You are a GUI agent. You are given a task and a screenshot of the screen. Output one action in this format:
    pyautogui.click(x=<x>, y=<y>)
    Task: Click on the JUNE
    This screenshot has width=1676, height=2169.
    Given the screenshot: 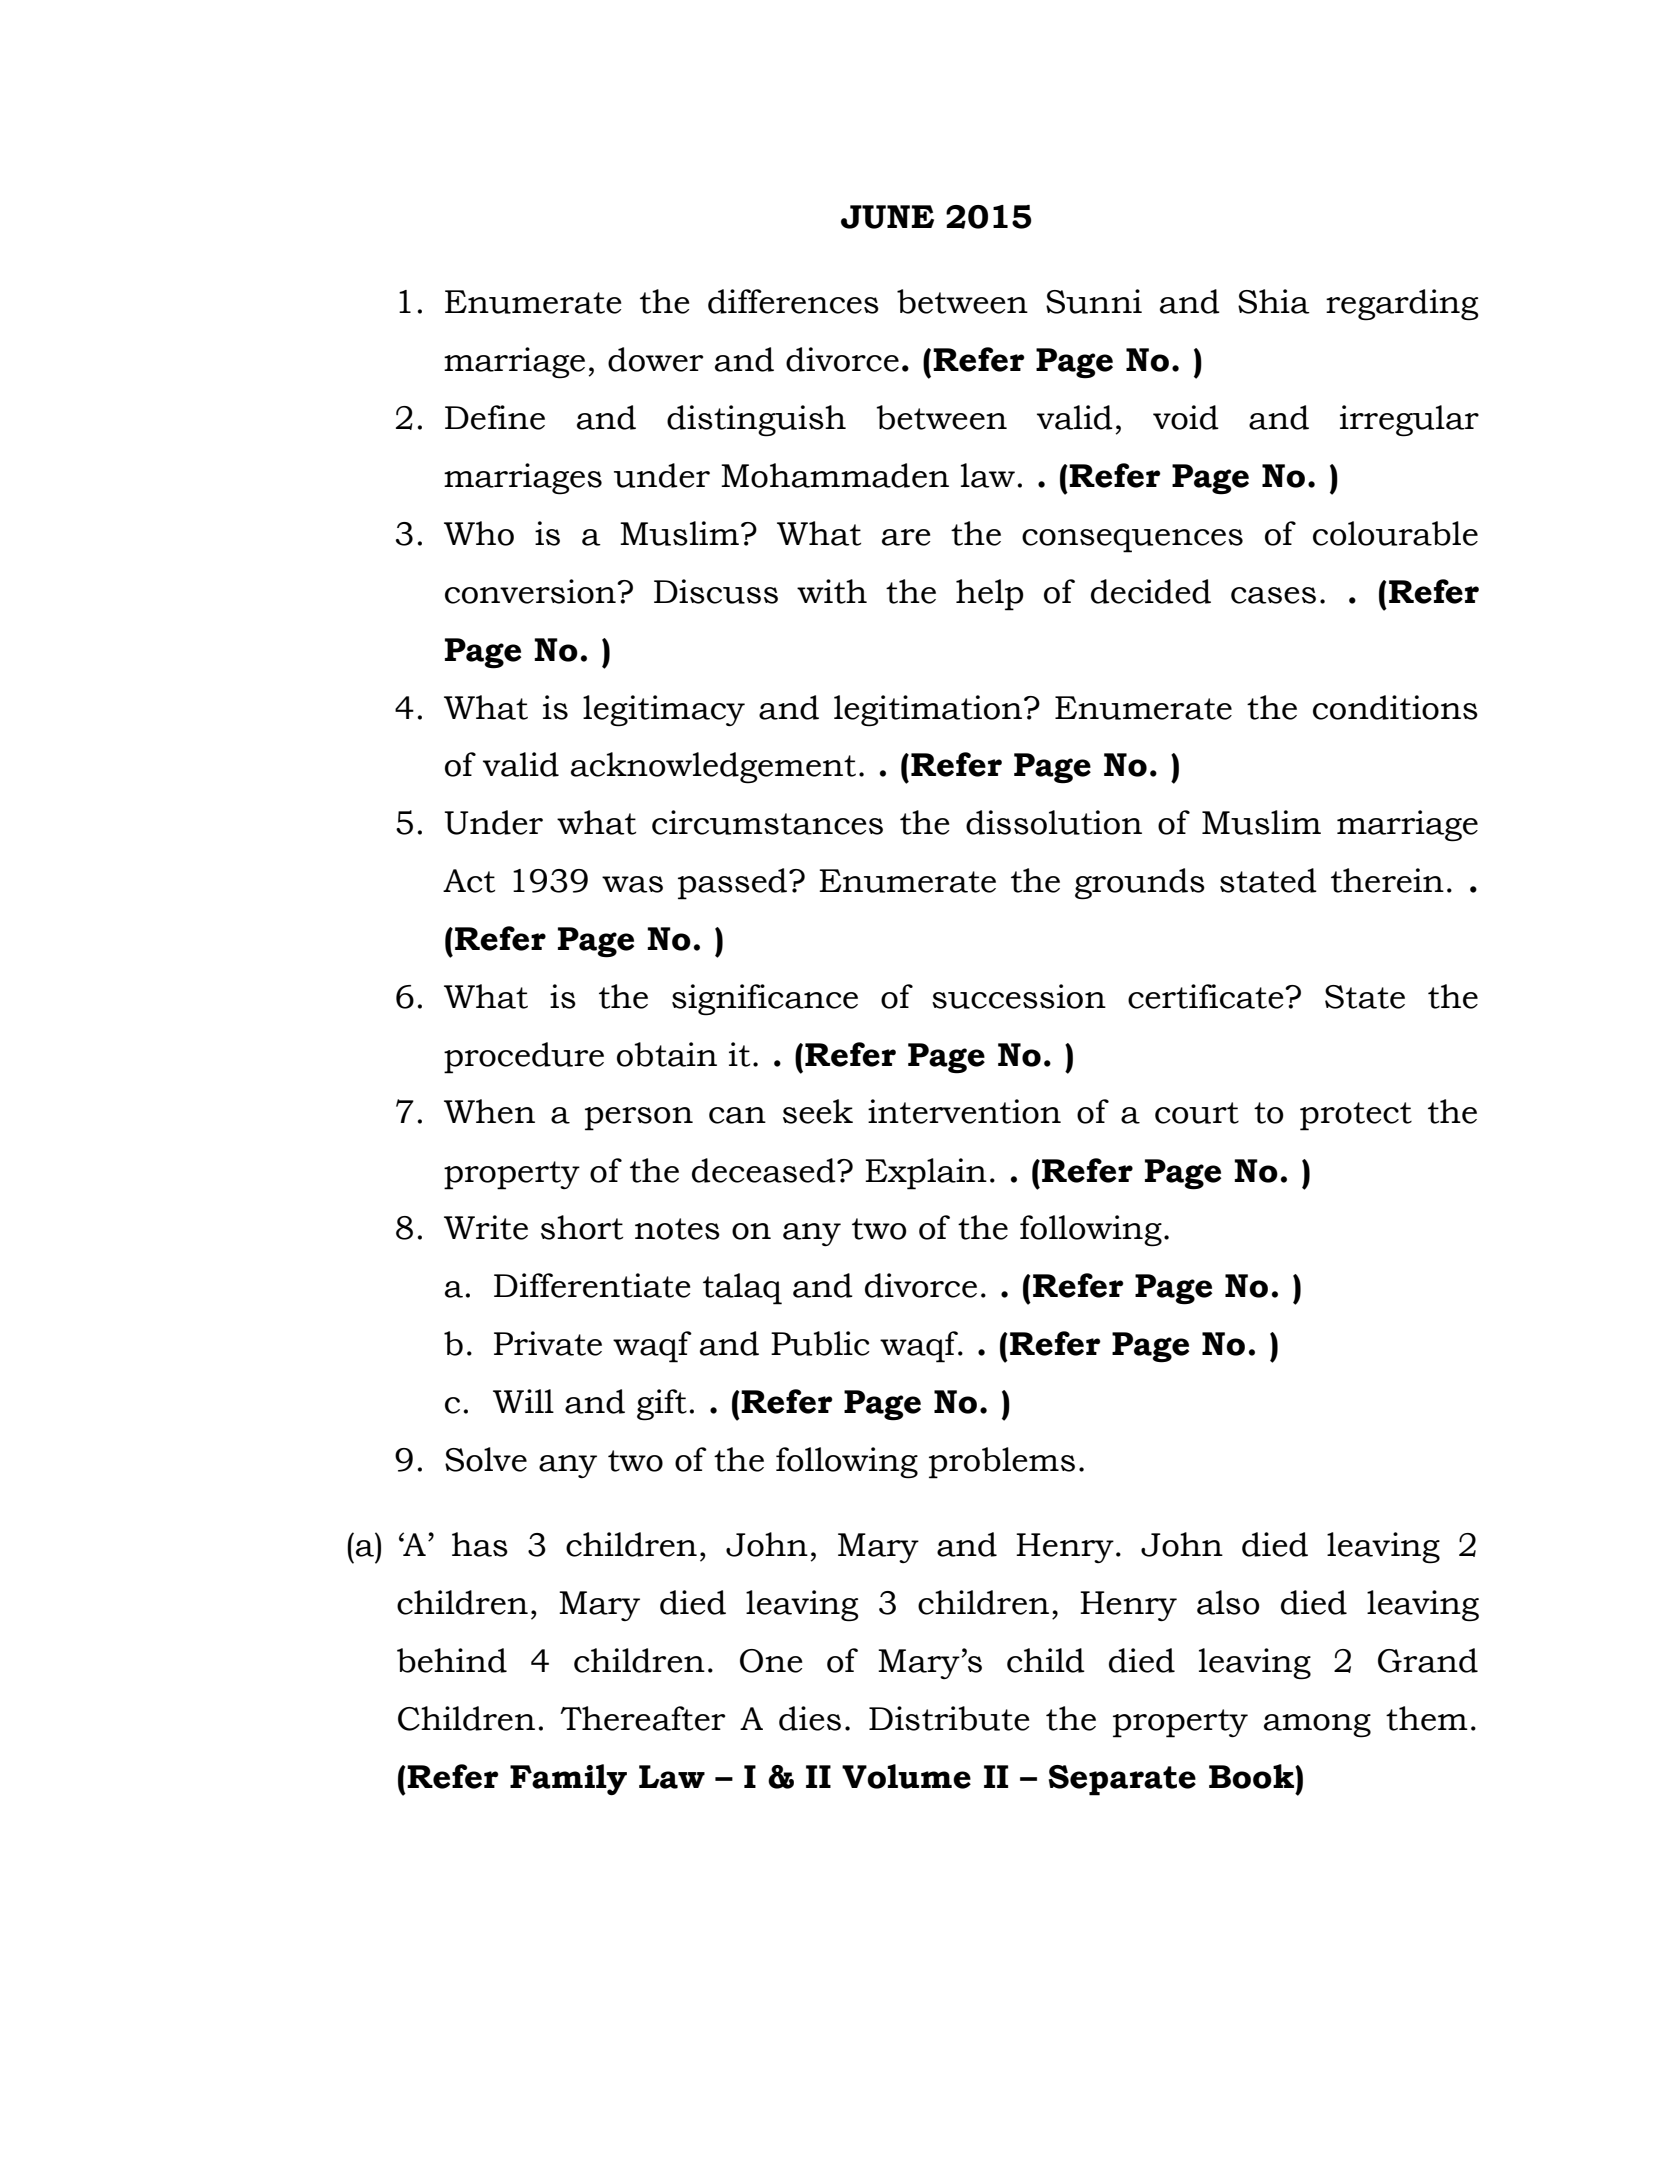 What is the action you would take?
    pyautogui.click(x=887, y=217)
